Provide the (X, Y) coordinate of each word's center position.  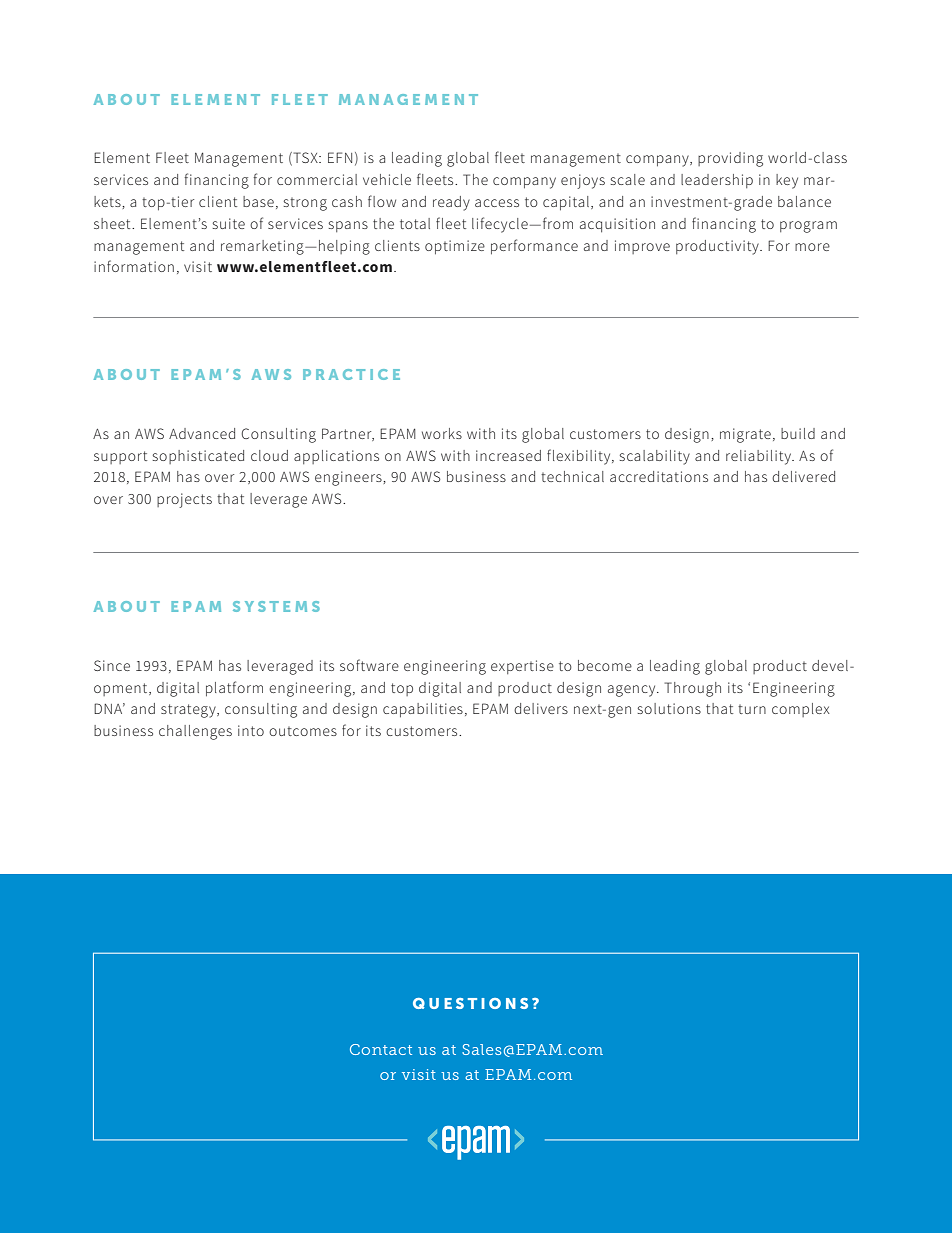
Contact (381, 1049)
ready (451, 203)
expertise (522, 667)
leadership (717, 181)
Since (112, 665)
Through (692, 689)
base (258, 201)
